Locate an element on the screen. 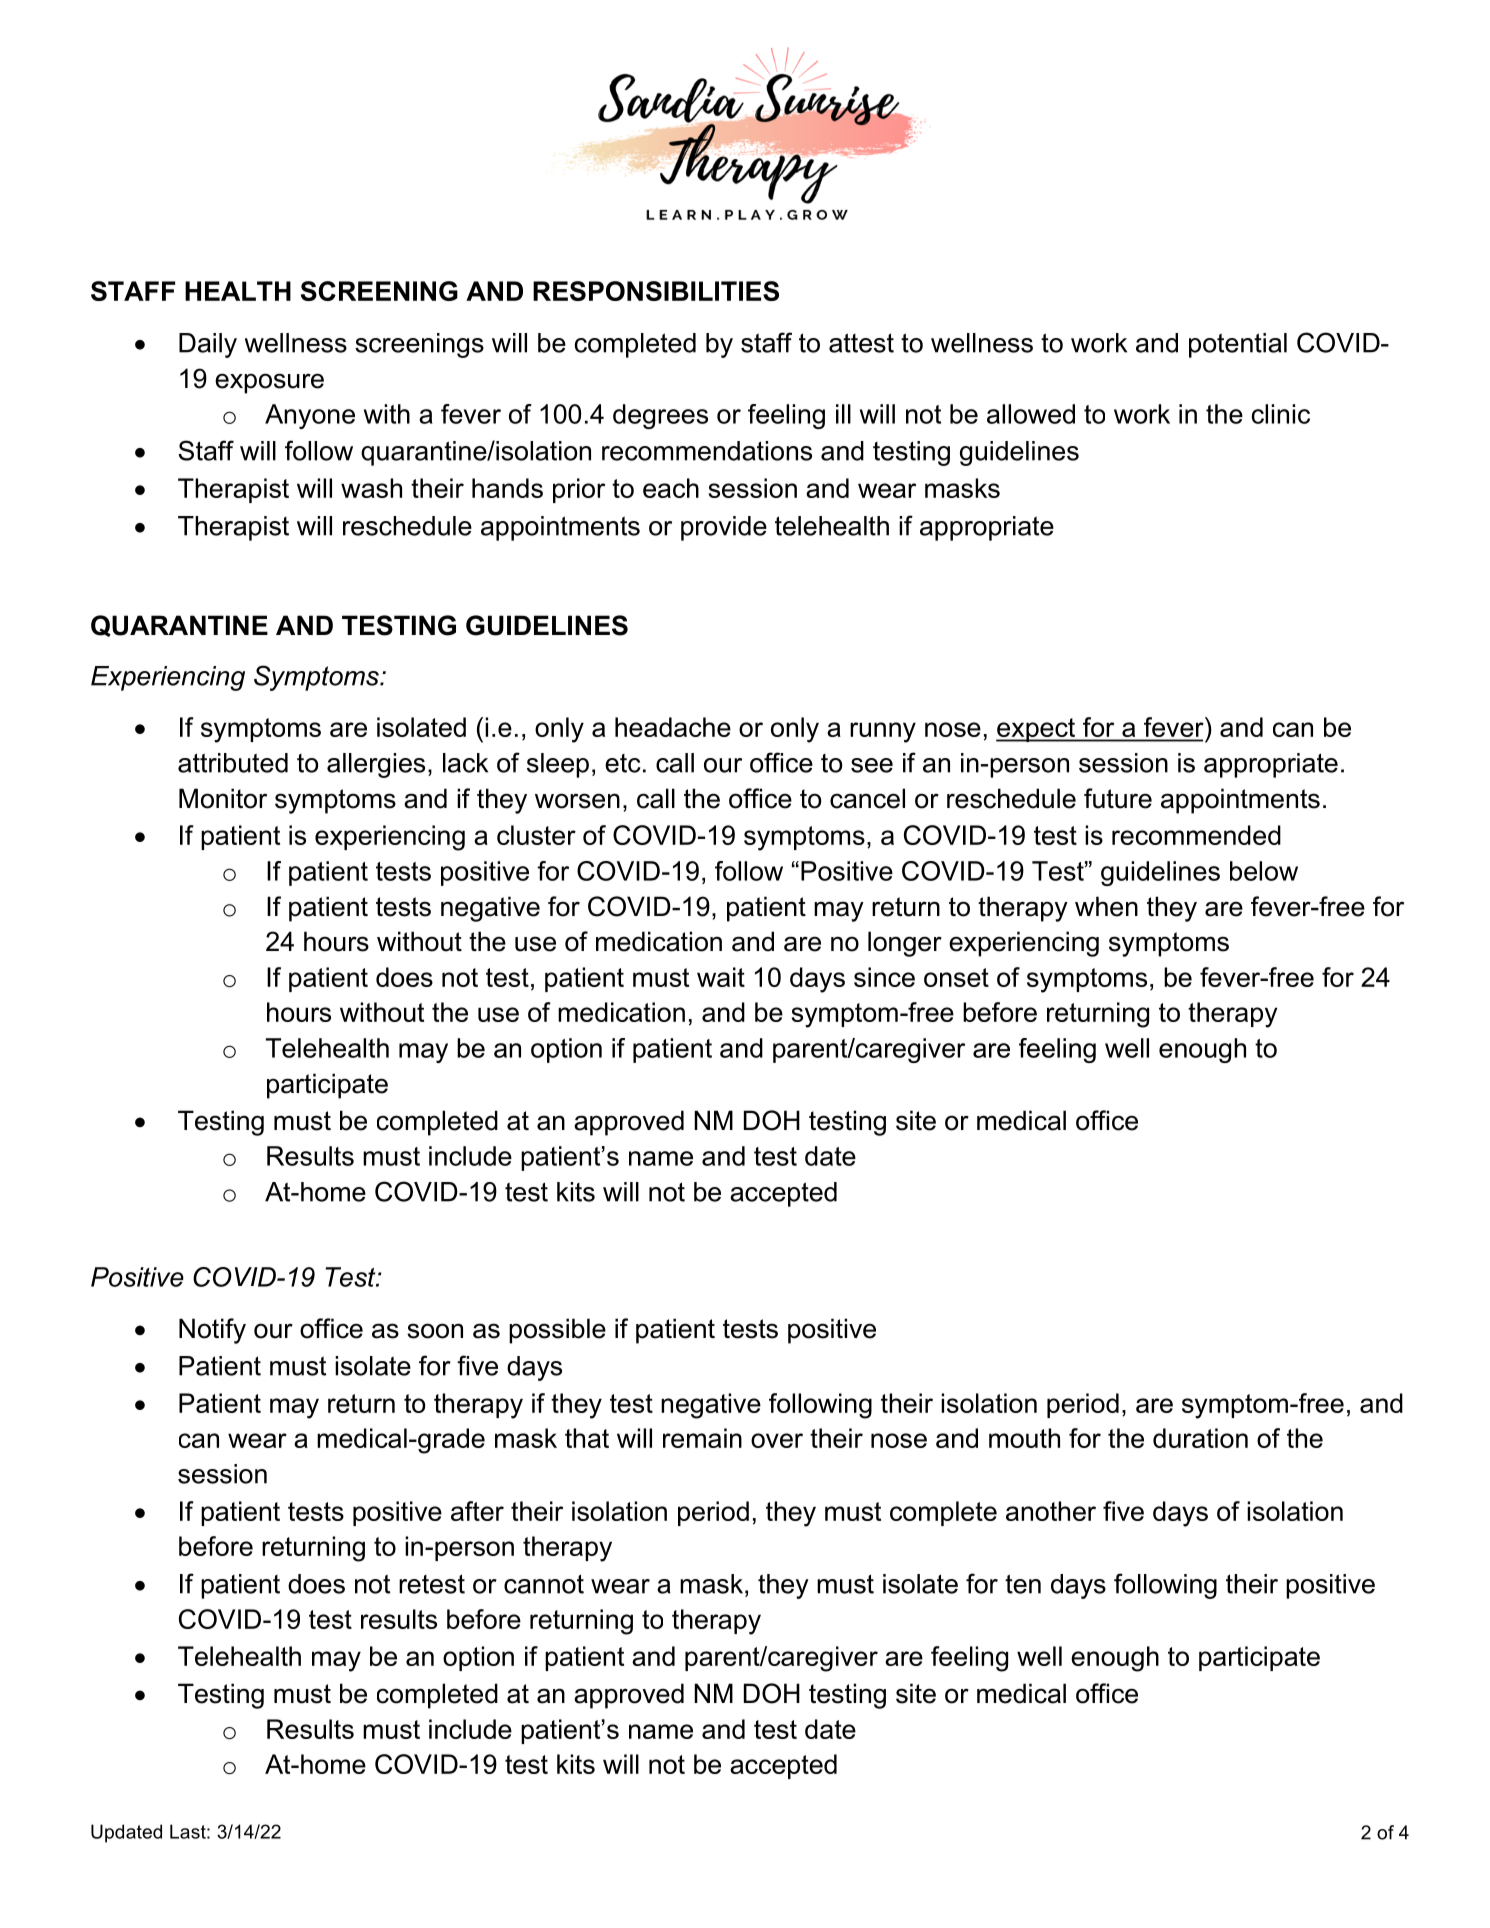 The height and width of the screenshot is (1928, 1490). over is located at coordinates (777, 1440).
